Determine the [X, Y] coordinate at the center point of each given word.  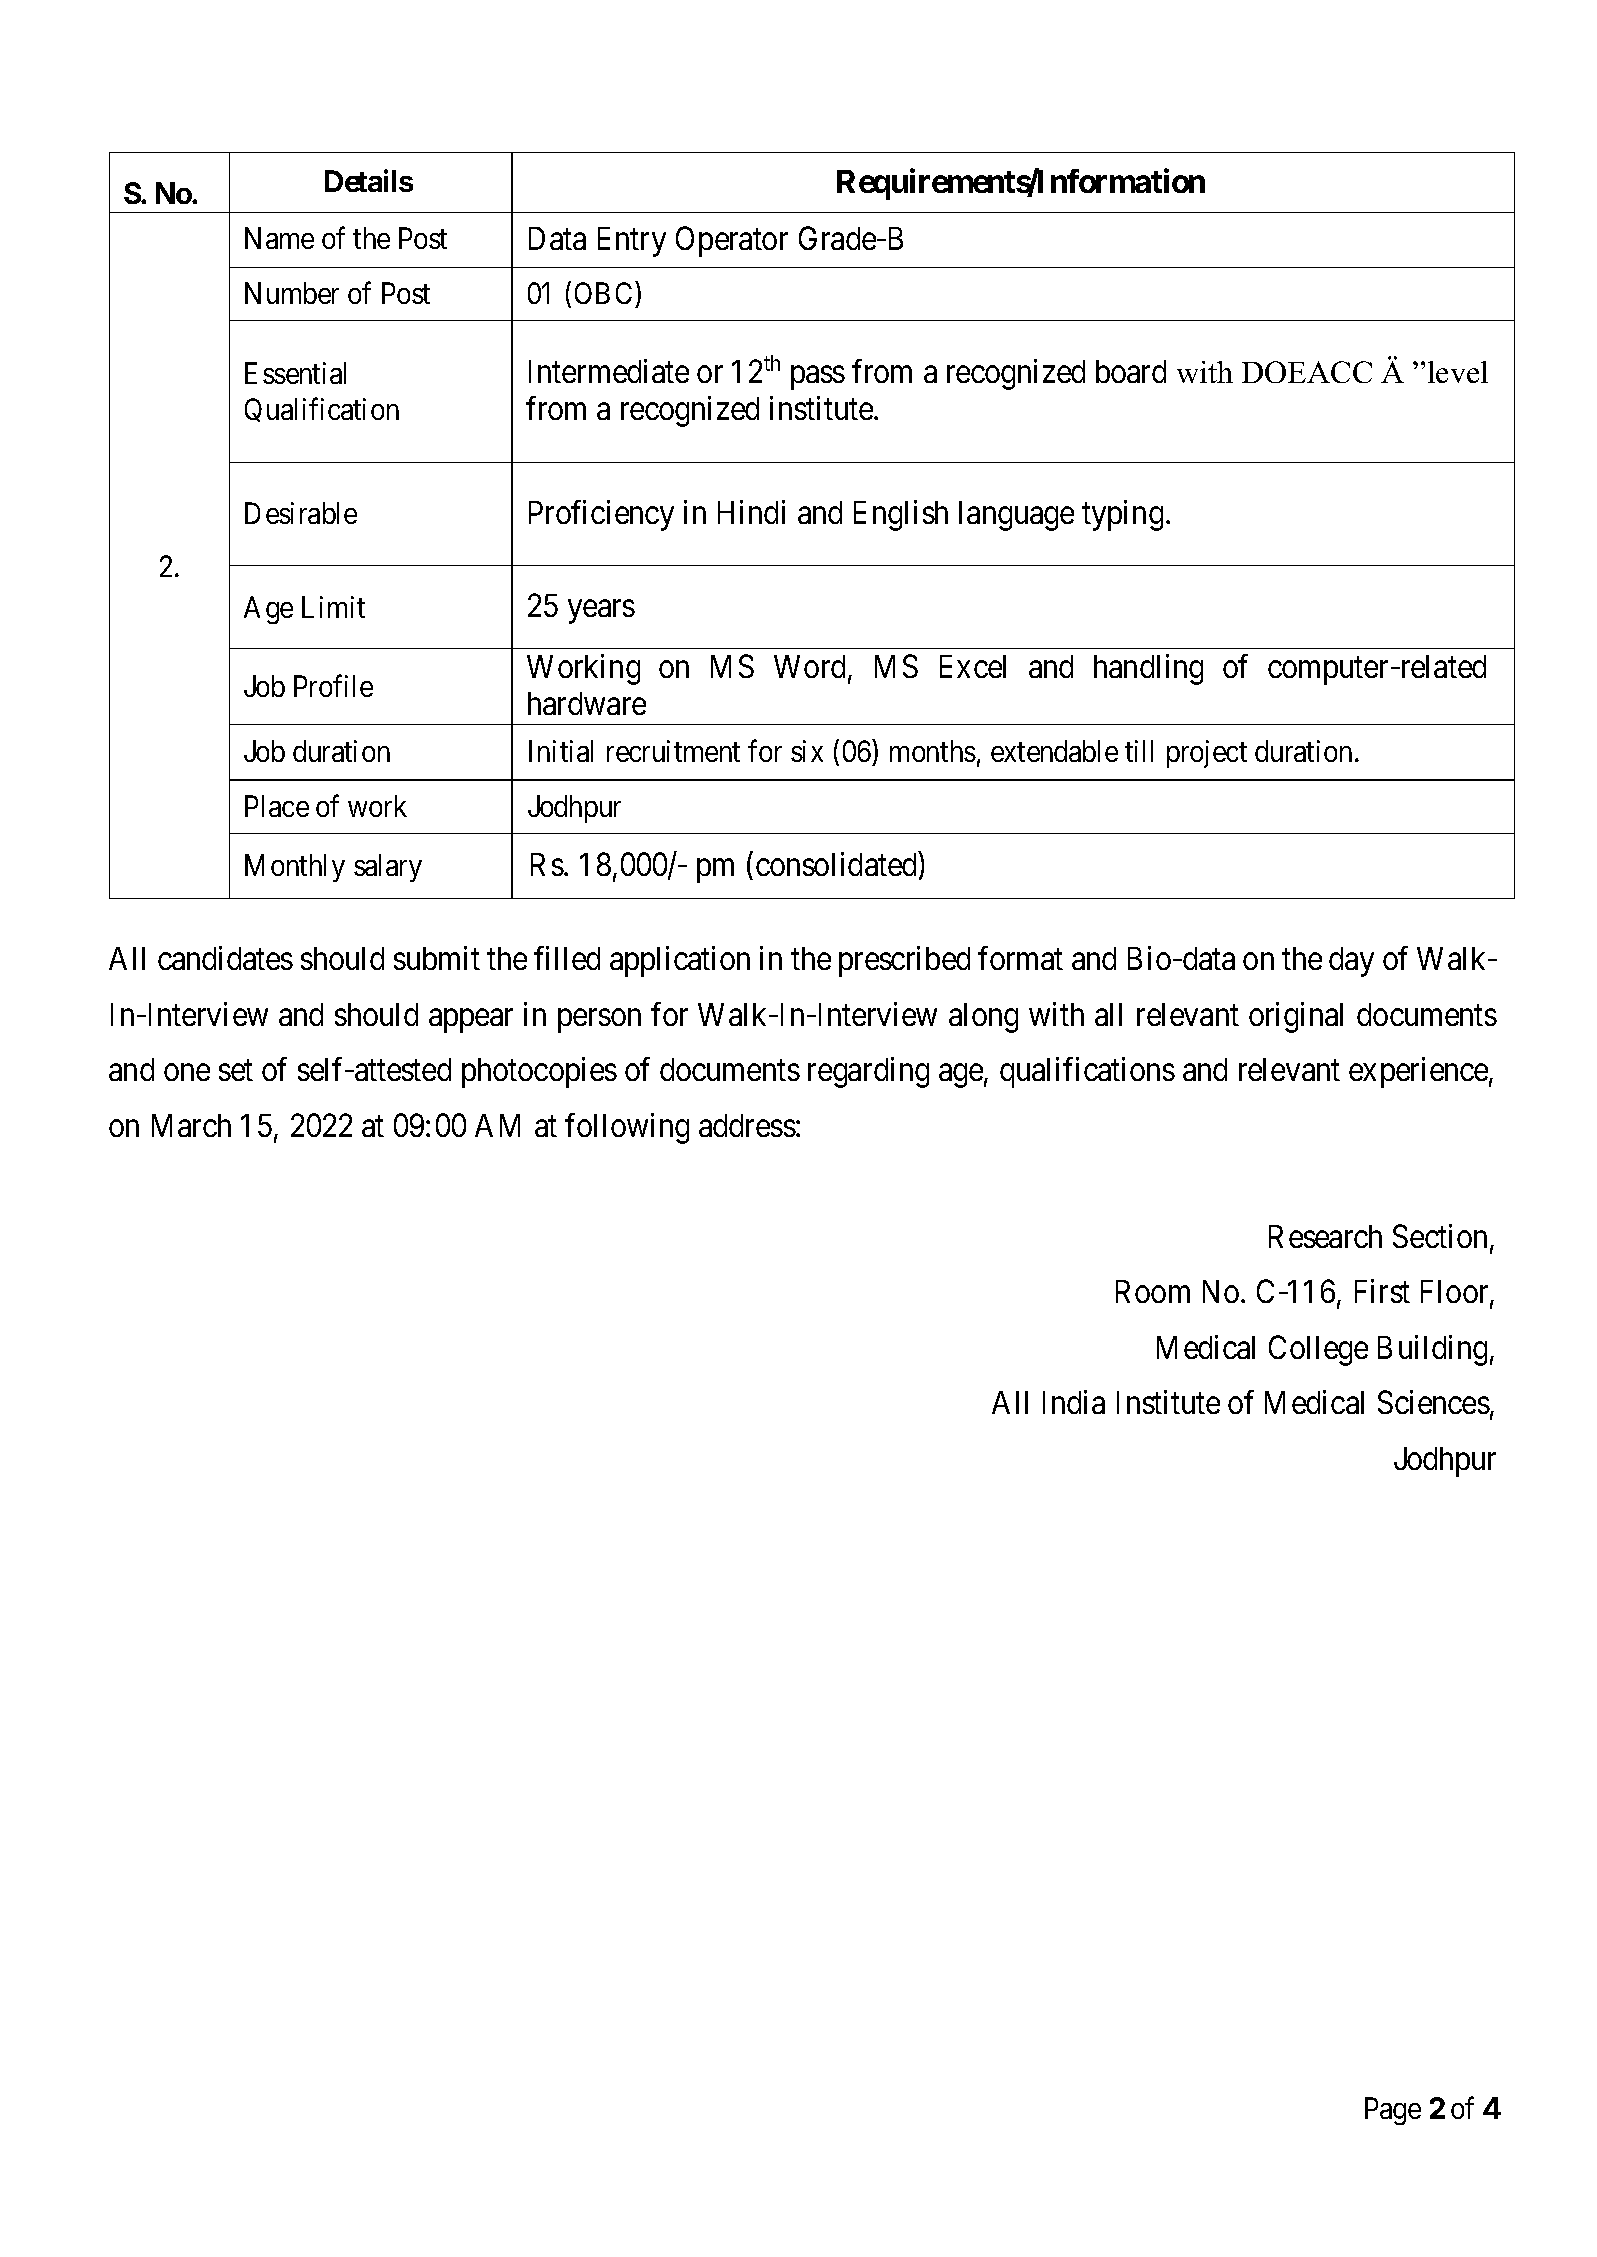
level [1458, 372]
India [1074, 1402]
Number [292, 293]
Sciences [1434, 1402]
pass [818, 378]
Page [1393, 2111]
